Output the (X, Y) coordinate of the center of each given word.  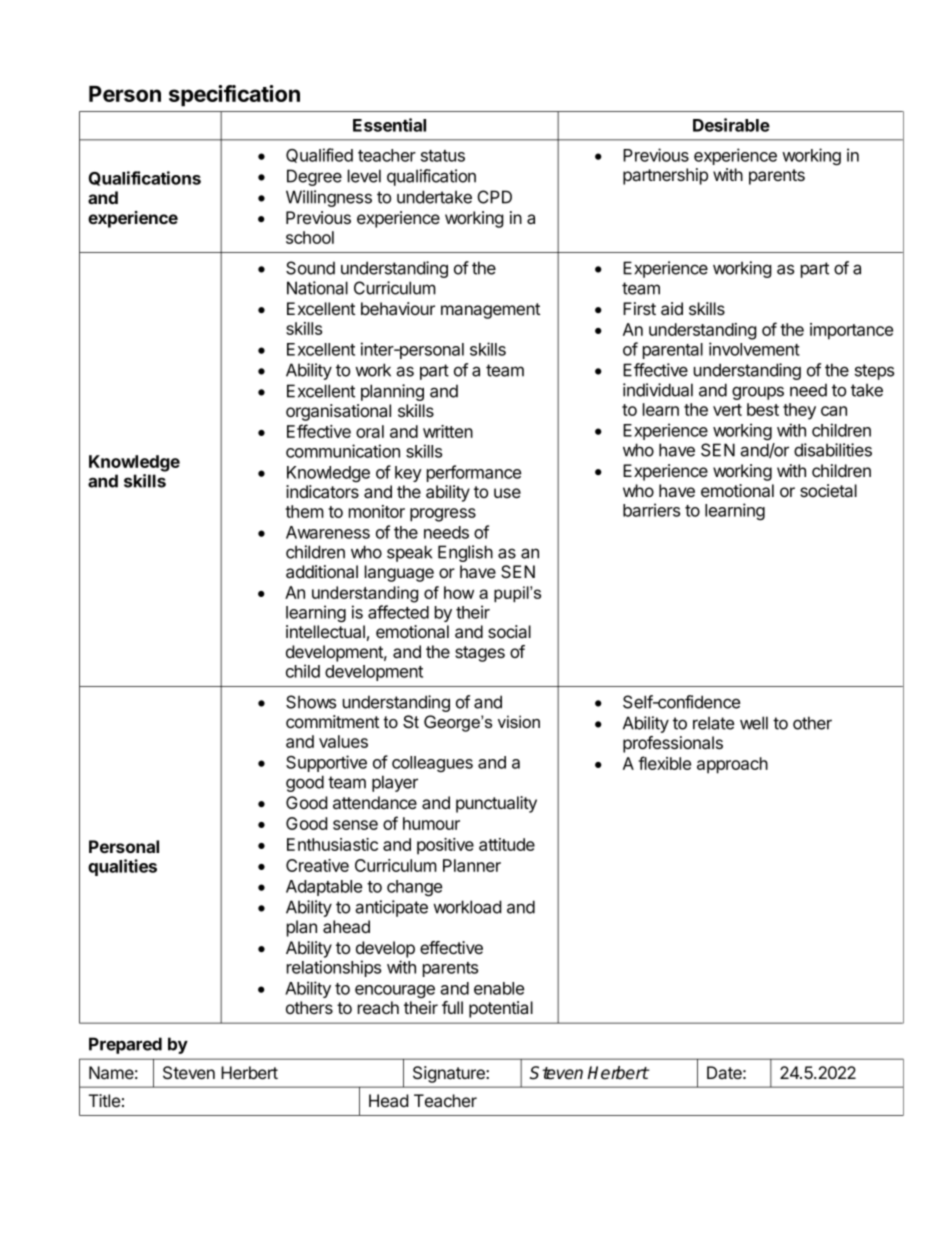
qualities (122, 867)
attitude (507, 844)
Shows (311, 702)
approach (732, 765)
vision (519, 721)
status (443, 156)
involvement (754, 349)
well (754, 723)
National (317, 288)
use (507, 493)
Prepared (125, 1045)
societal (828, 490)
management (490, 311)
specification (234, 96)
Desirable (731, 125)
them (304, 511)
